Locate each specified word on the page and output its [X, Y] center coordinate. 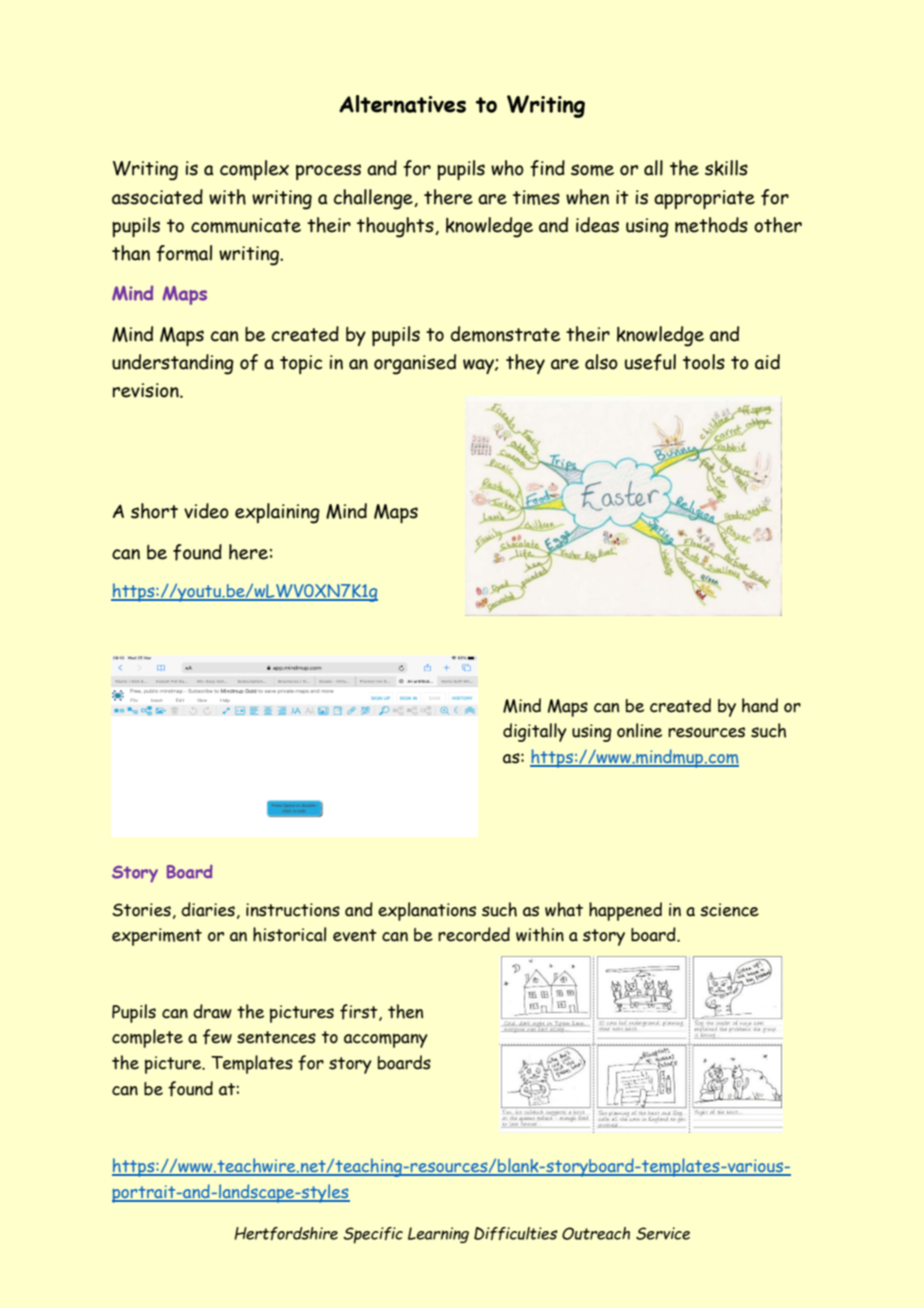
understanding [173, 364]
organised [415, 364]
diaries [208, 909]
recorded [474, 934]
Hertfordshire [286, 1233]
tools [704, 362]
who [507, 168]
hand [760, 705]
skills [726, 168]
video [206, 511]
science [729, 910]
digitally [535, 732]
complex [254, 170]
